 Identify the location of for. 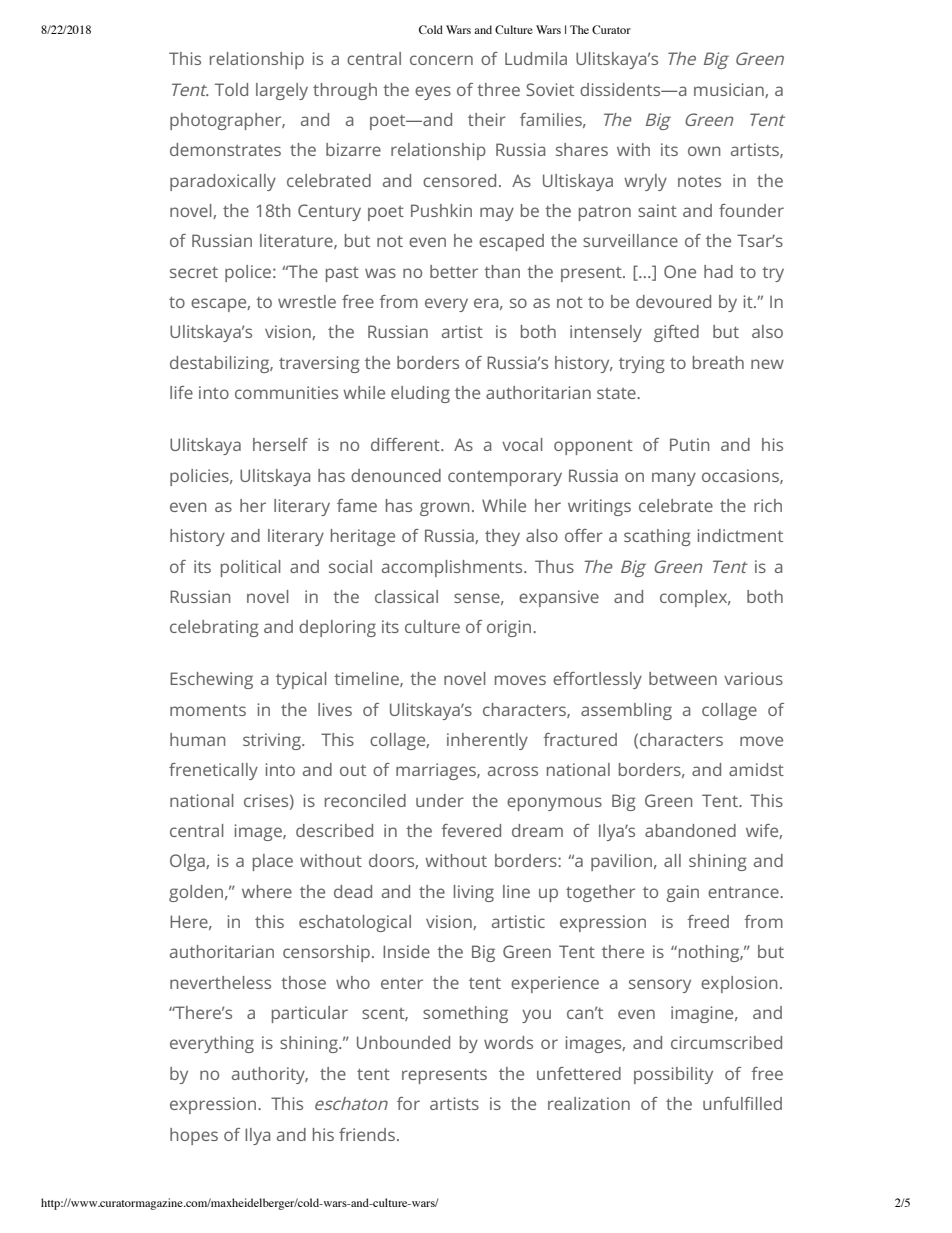
(408, 1103).
